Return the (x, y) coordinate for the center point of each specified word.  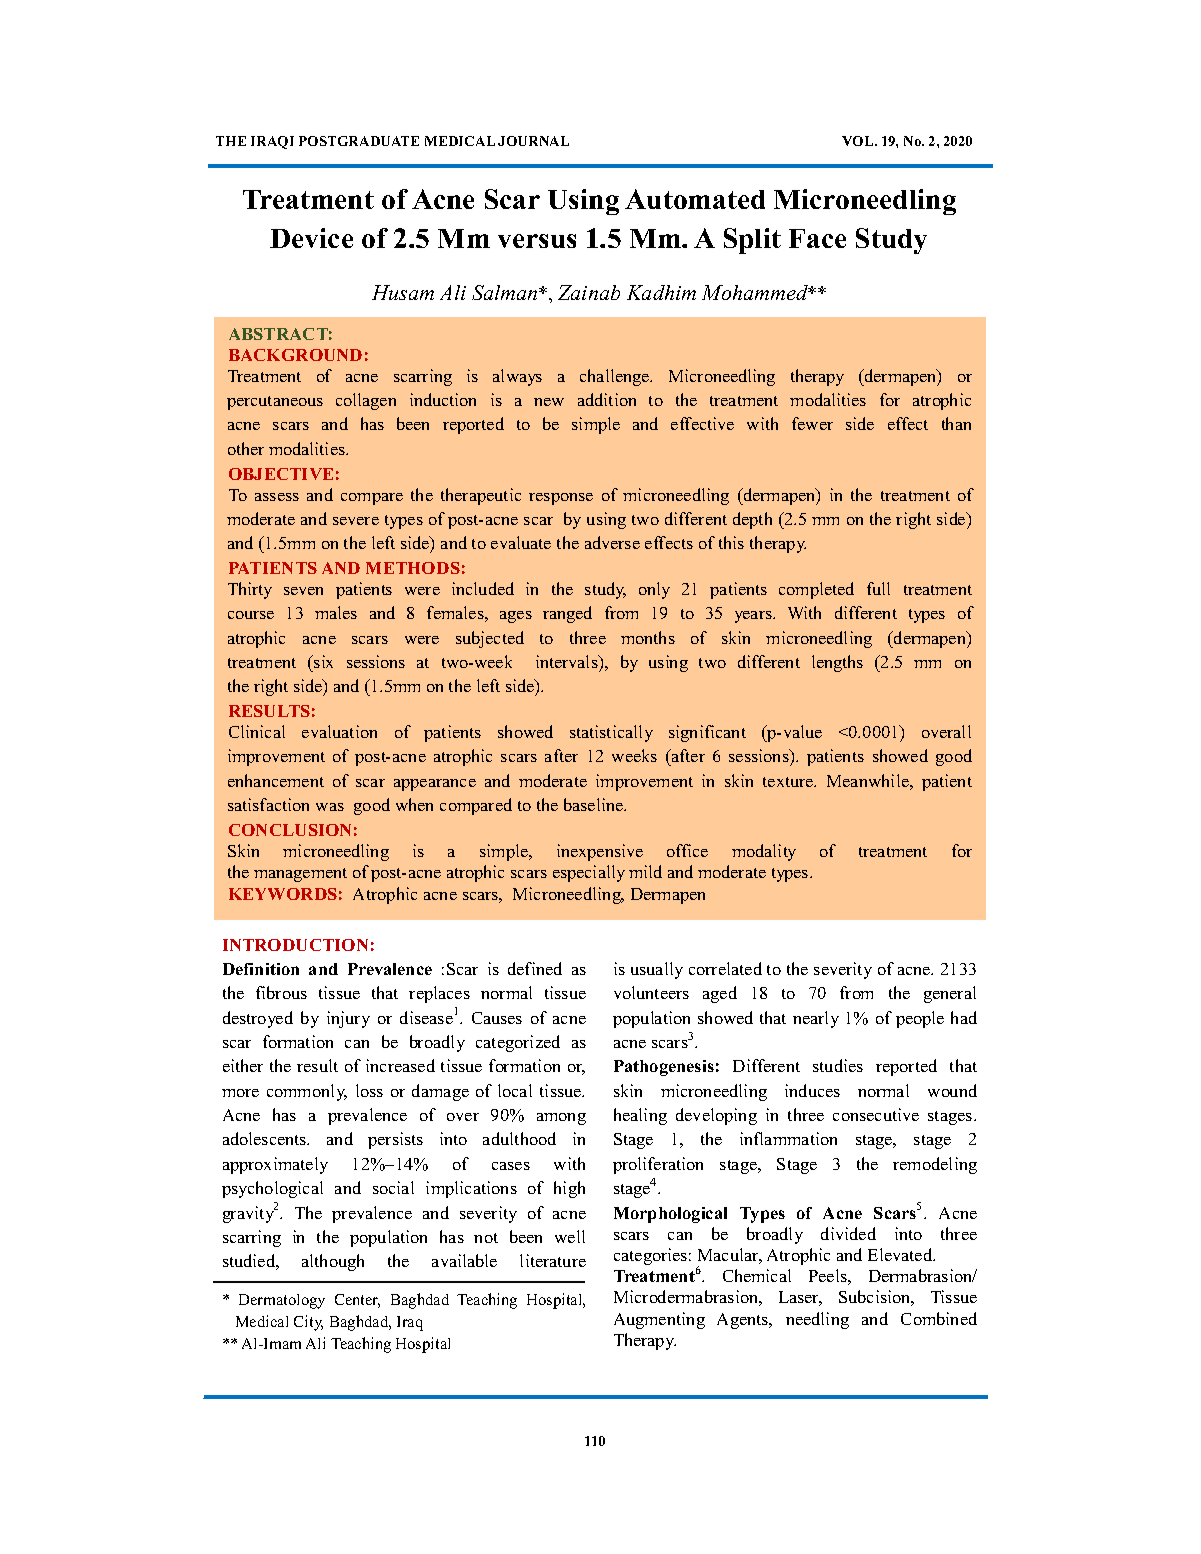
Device (311, 238)
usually (657, 970)
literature (553, 1260)
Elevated (901, 1254)
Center (357, 1301)
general (950, 994)
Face (817, 238)
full (878, 588)
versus (537, 241)
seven (303, 591)
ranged (567, 614)
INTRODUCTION (295, 945)
